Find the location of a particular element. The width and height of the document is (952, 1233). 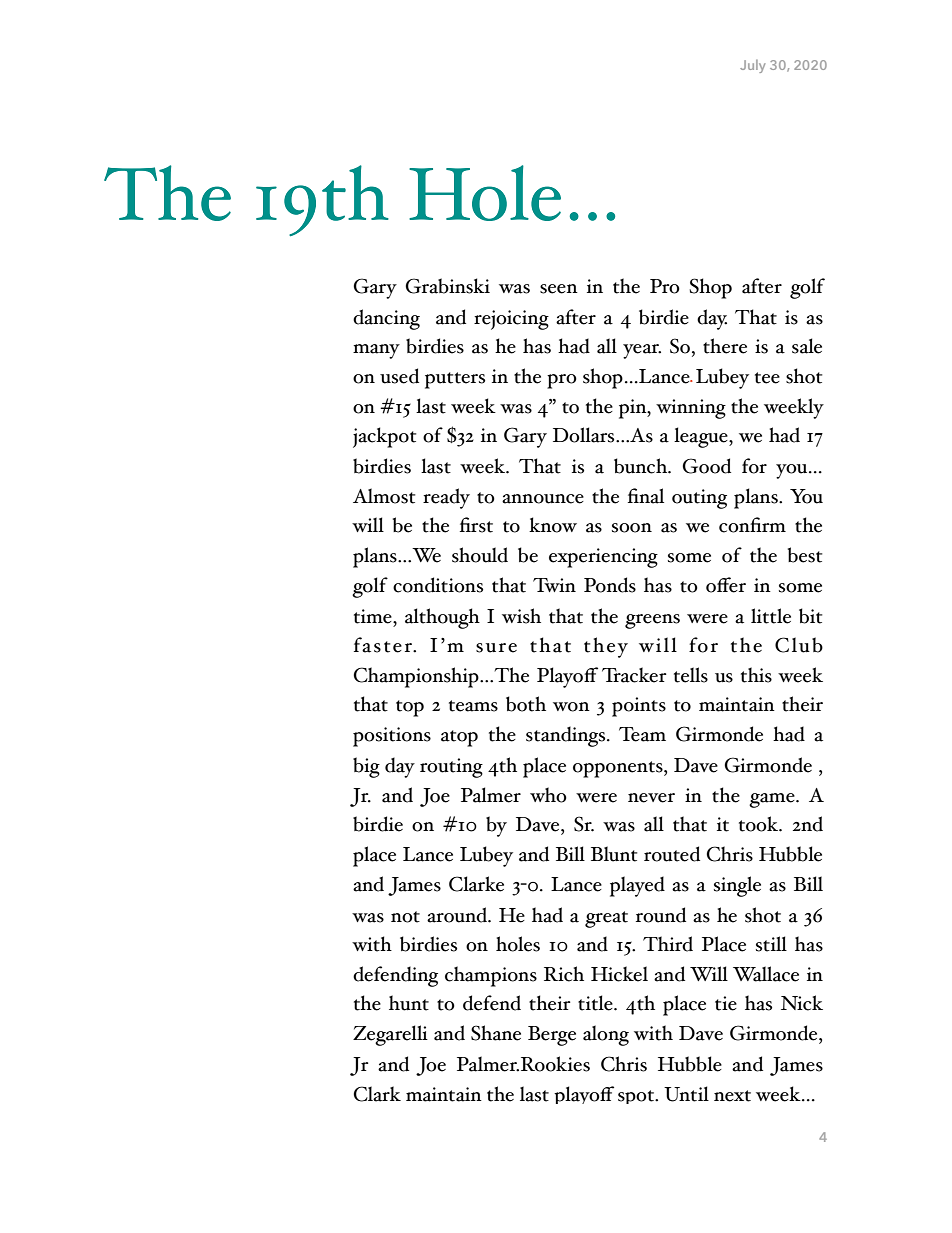

hunt is located at coordinates (409, 1003).
